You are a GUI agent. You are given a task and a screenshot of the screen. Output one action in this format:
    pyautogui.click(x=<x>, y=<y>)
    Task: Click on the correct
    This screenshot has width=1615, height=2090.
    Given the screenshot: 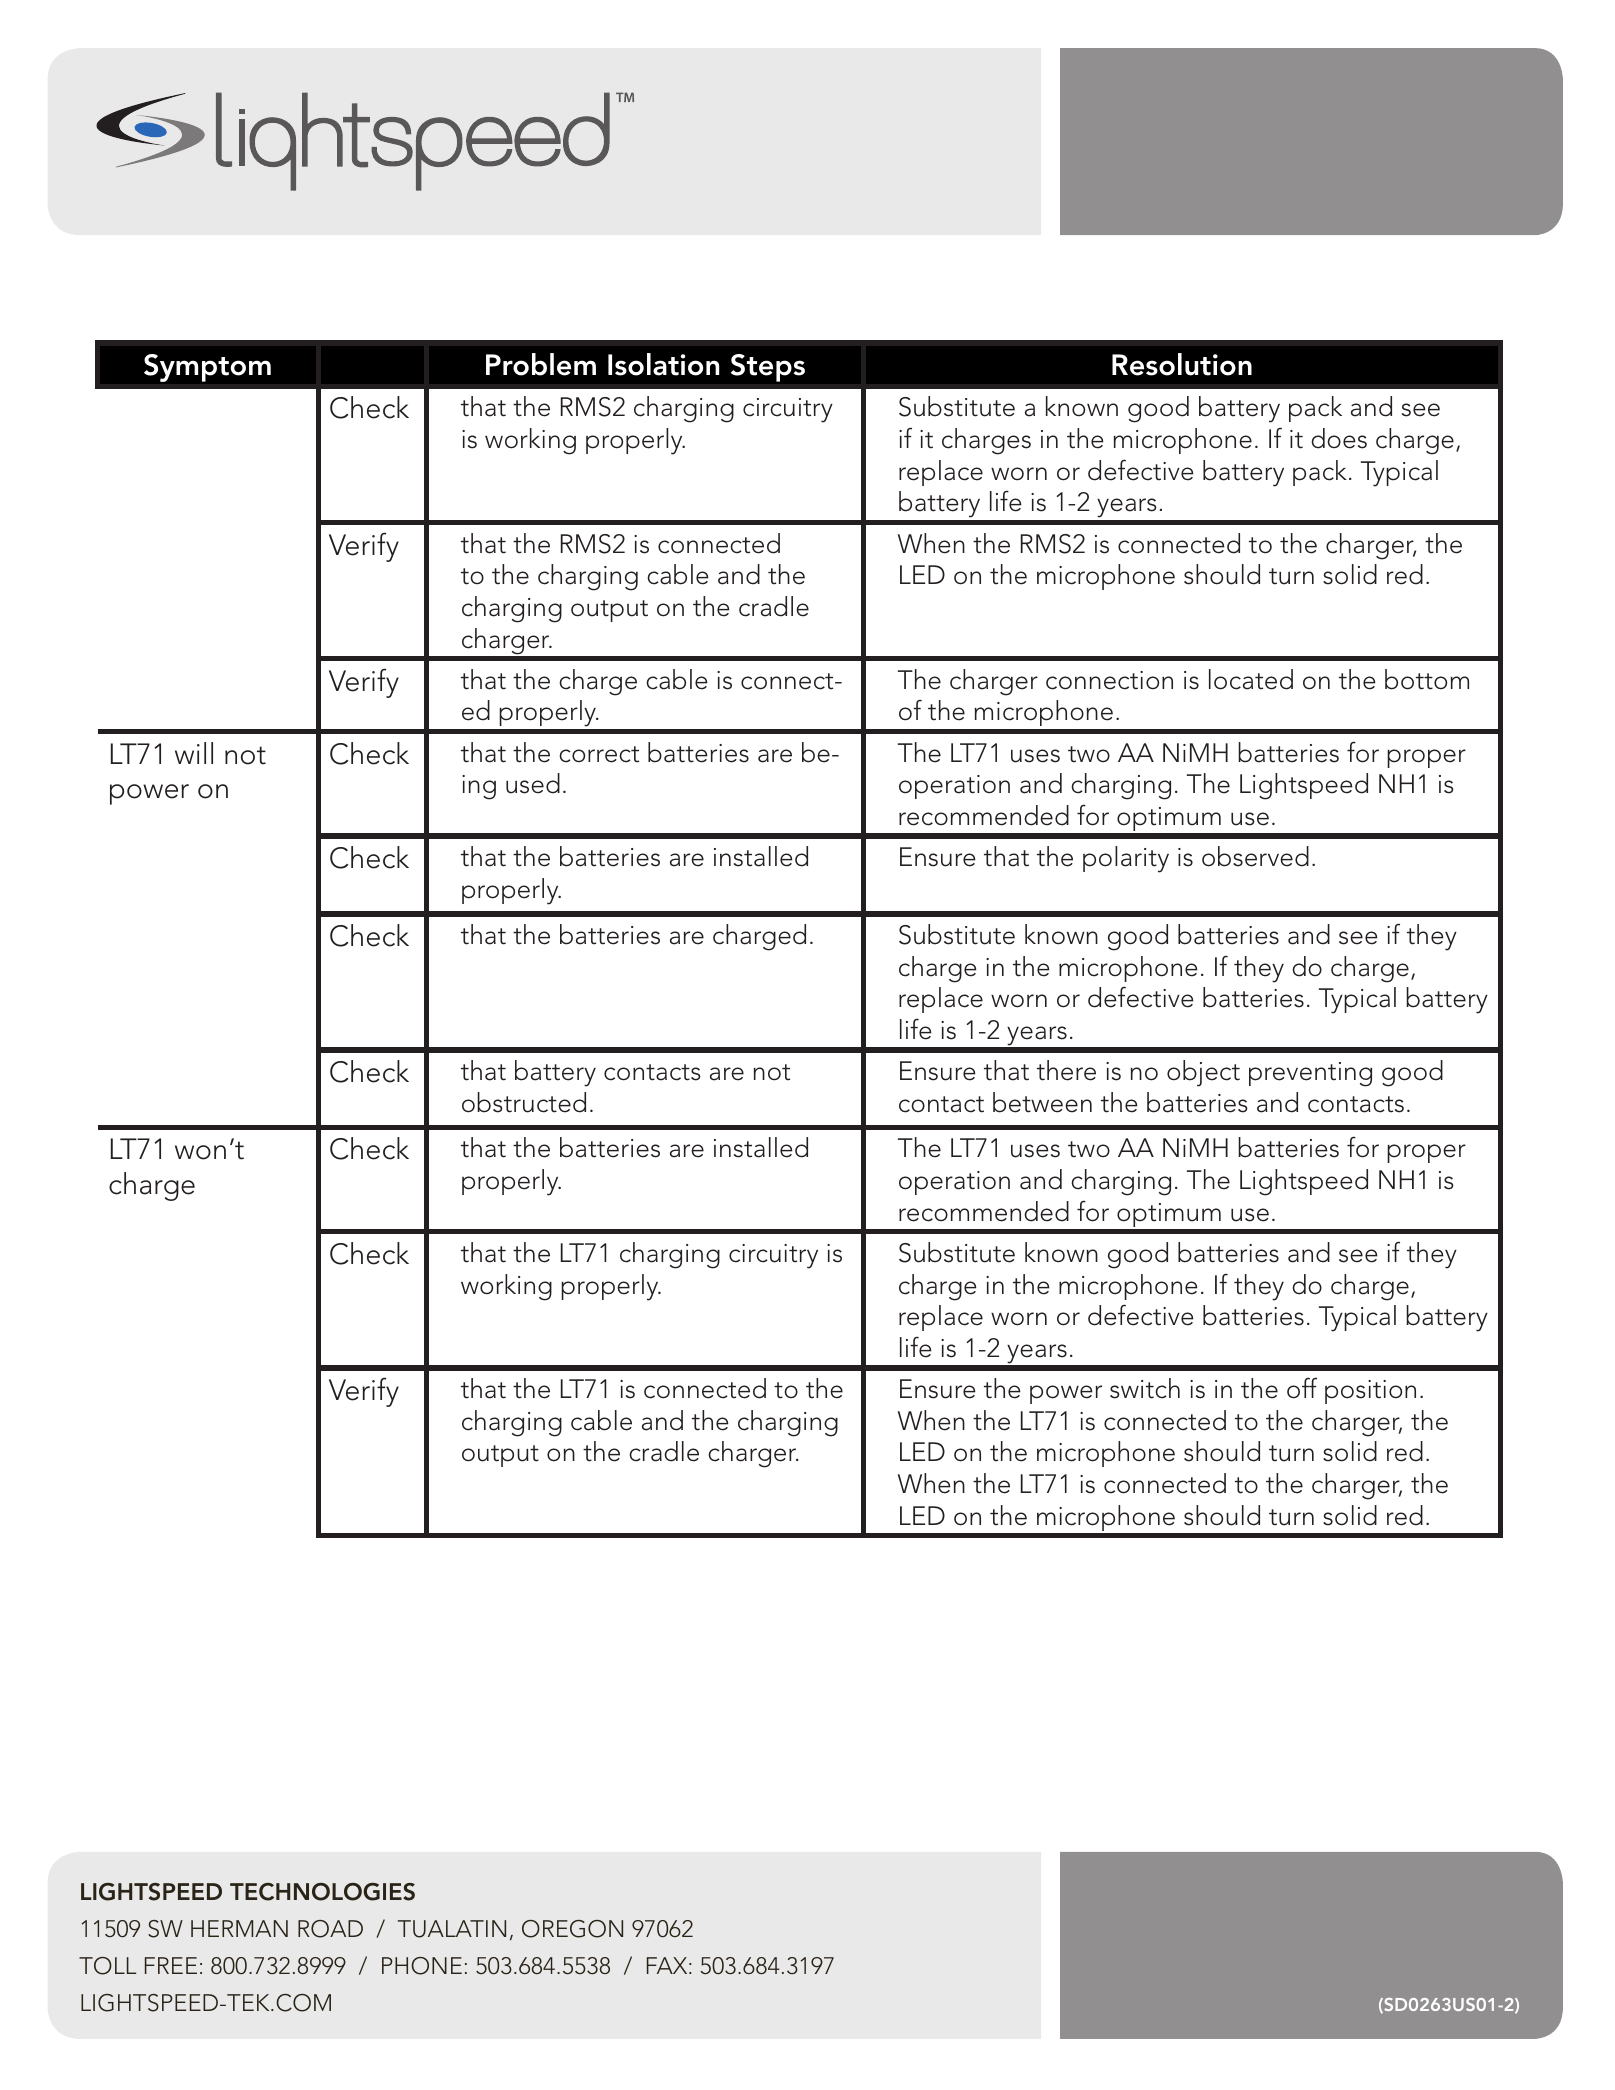 What is the action you would take?
    pyautogui.click(x=599, y=754)
